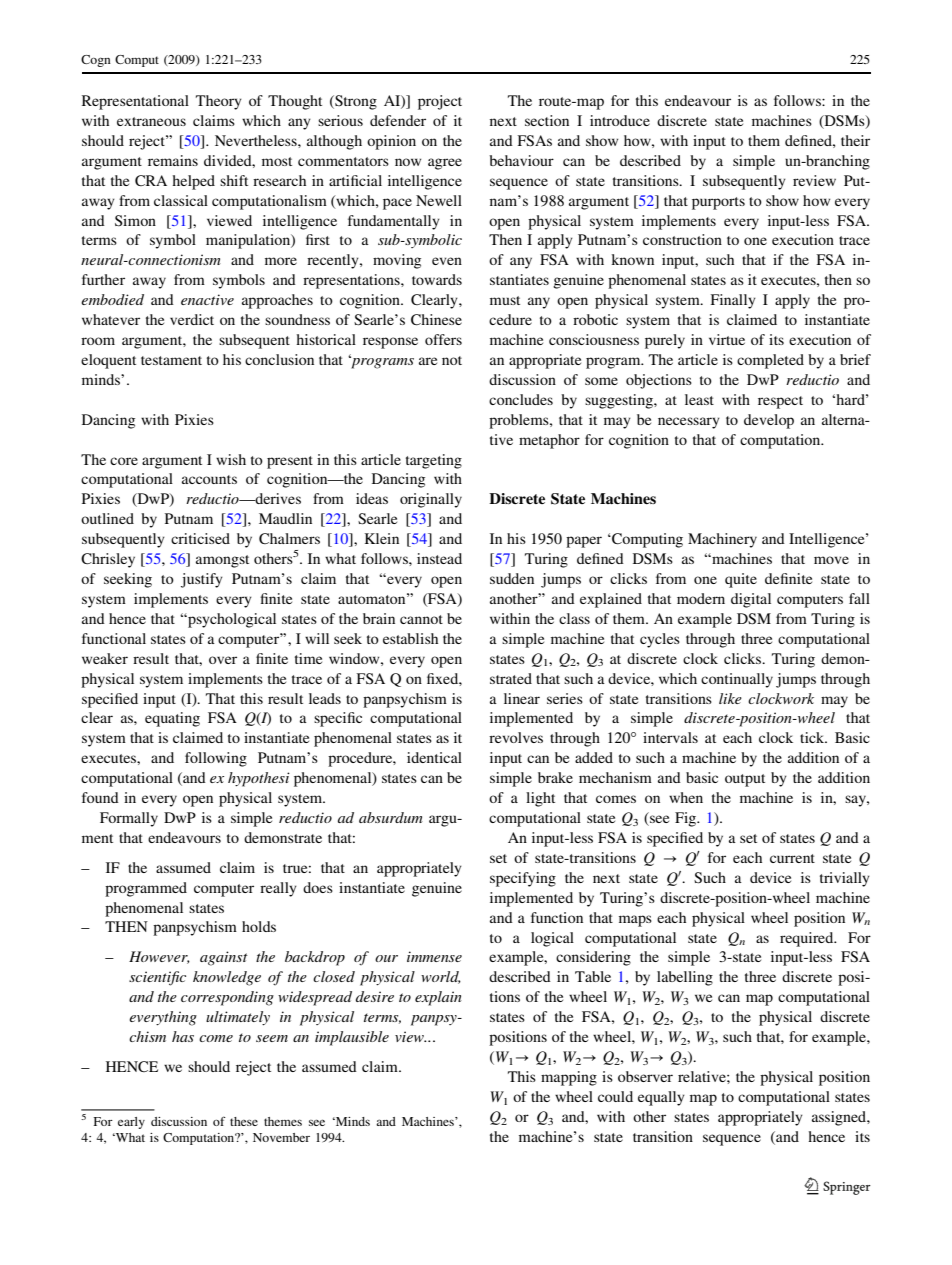 The height and width of the page is (1265, 952). What do you see at coordinates (855, 140) in the page?
I see `their` at bounding box center [855, 140].
